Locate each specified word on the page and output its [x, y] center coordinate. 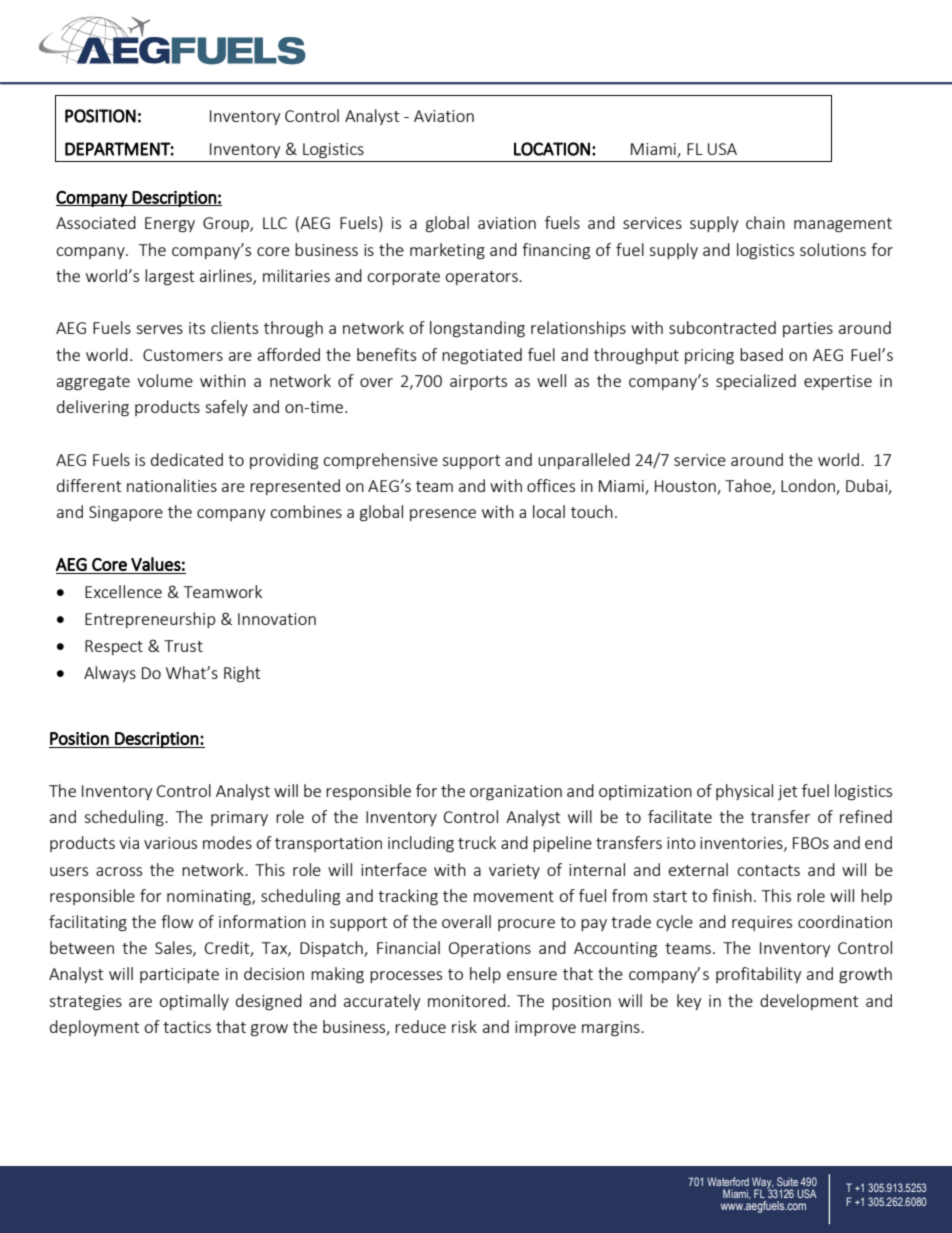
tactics [187, 1027]
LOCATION [552, 149]
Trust [183, 646]
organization [516, 793]
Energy [170, 225]
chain [765, 222]
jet [787, 792]
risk [464, 1026]
